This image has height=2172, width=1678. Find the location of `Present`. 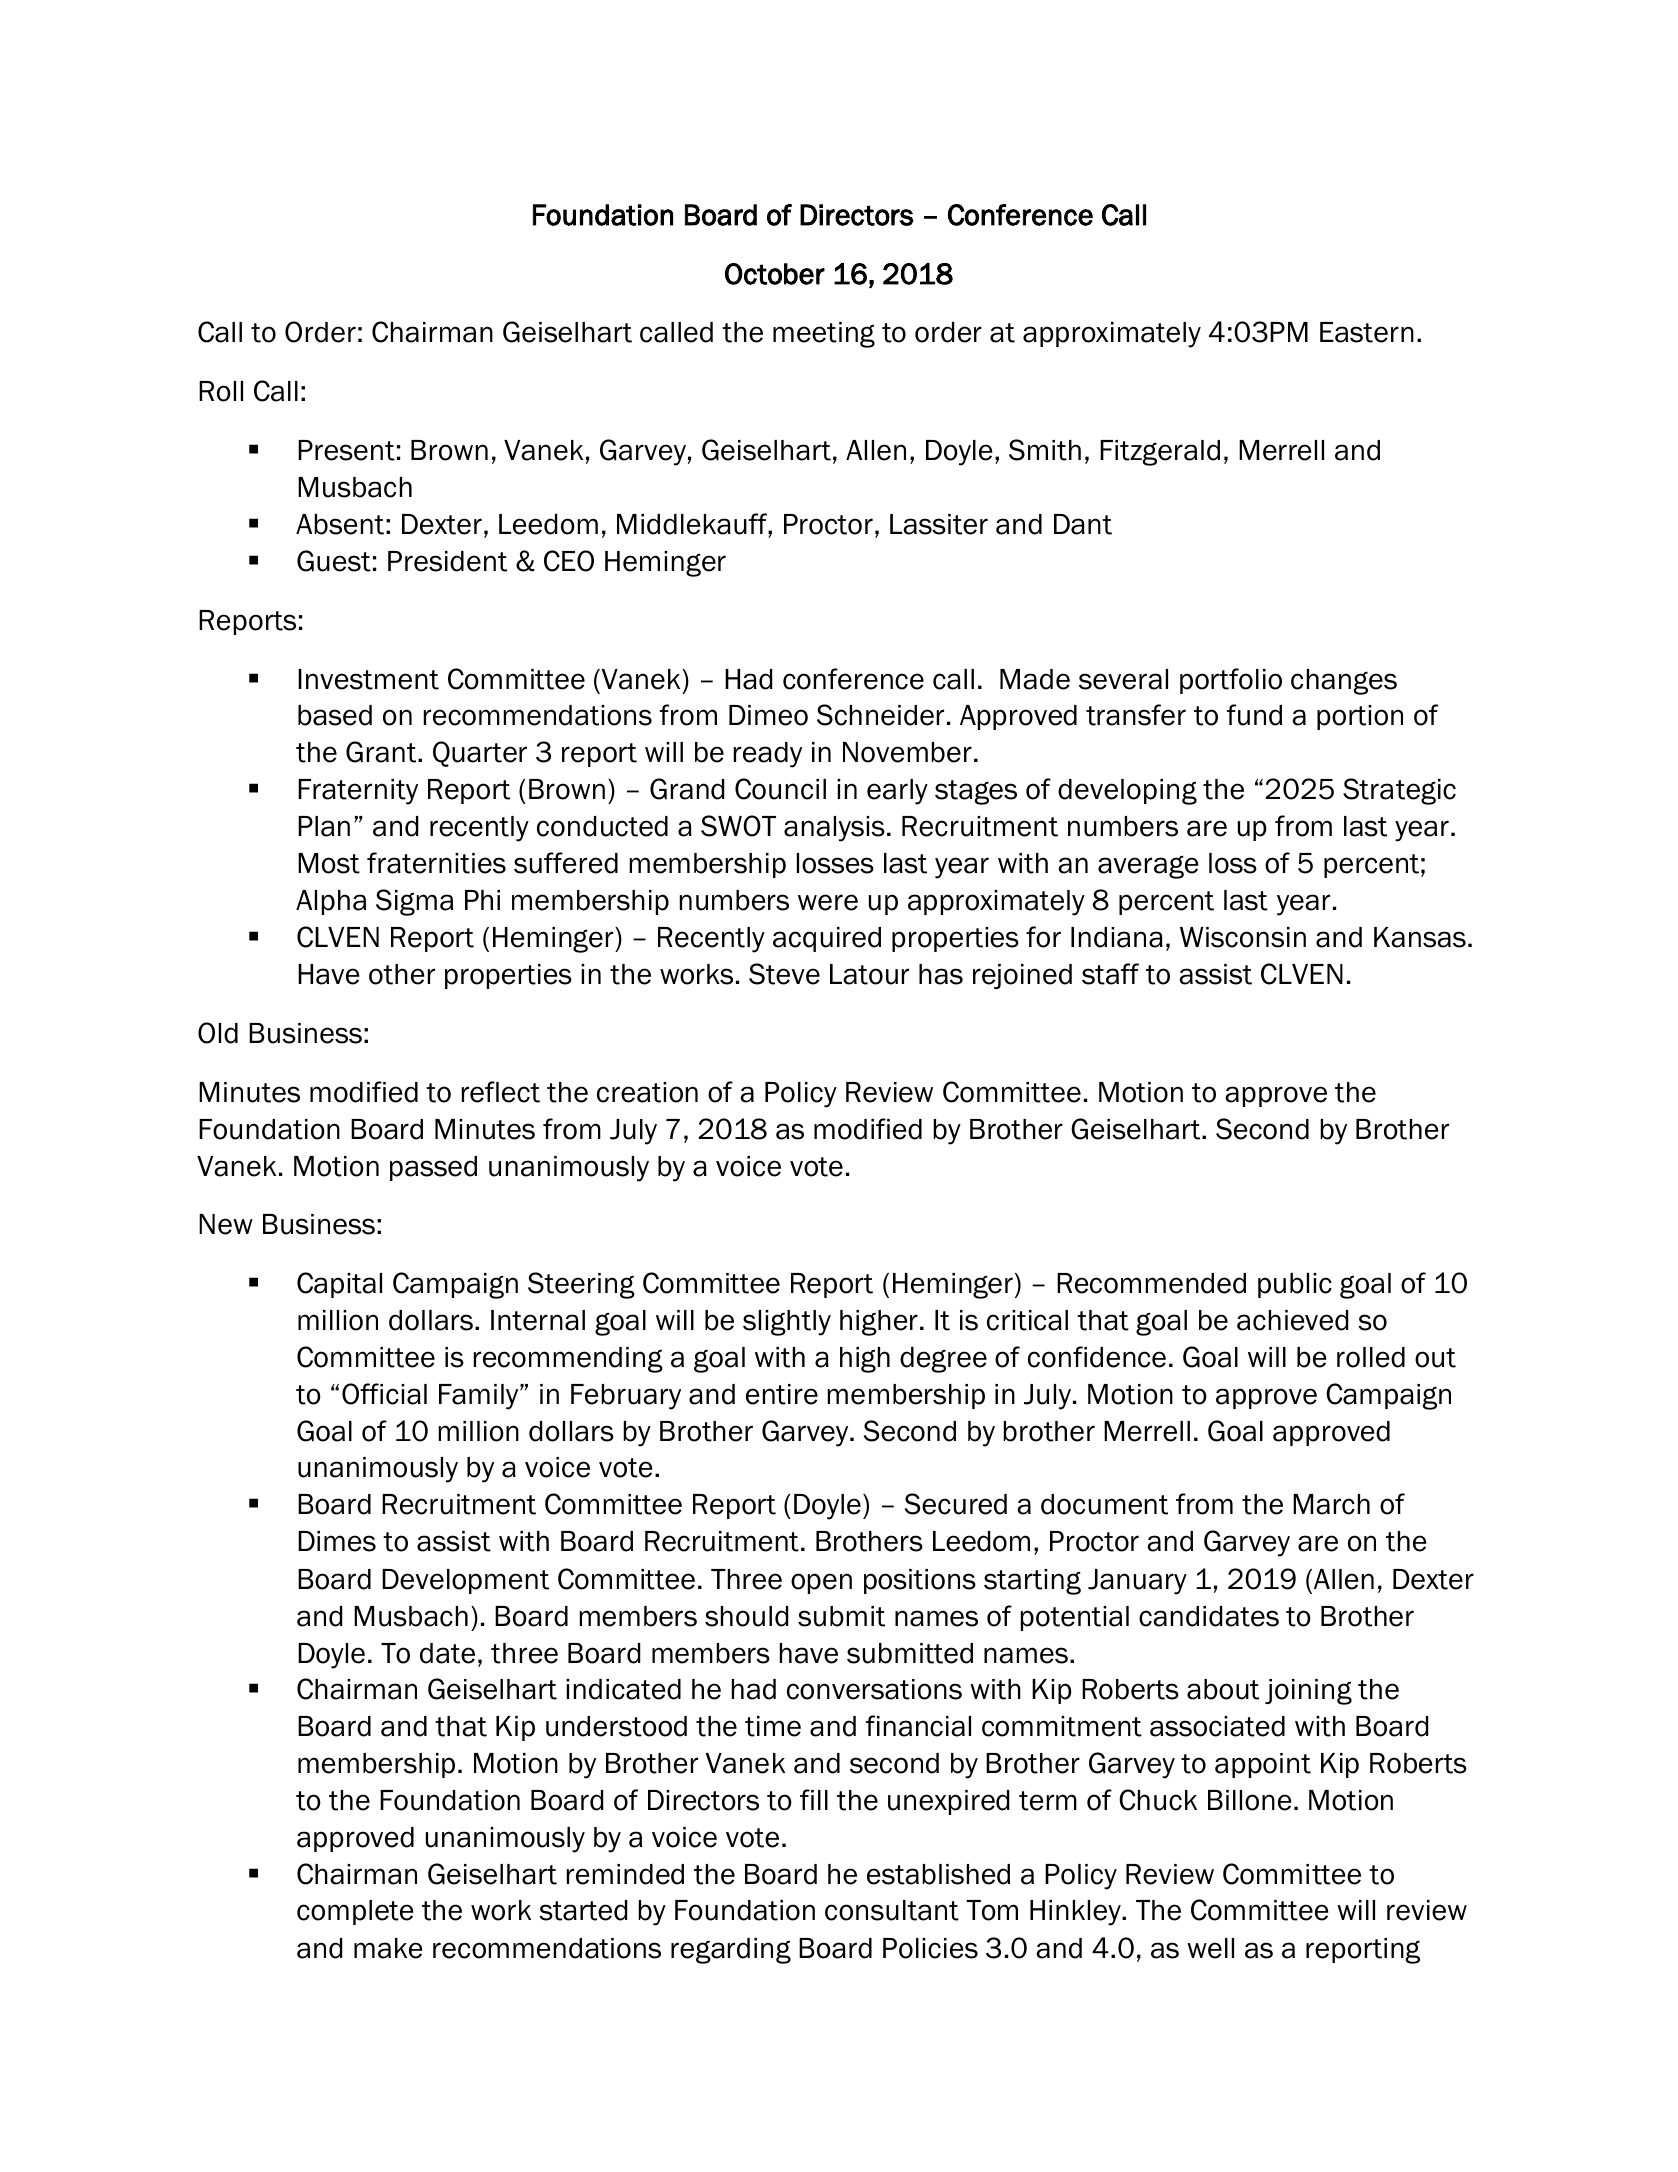

Present is located at coordinates (346, 450).
